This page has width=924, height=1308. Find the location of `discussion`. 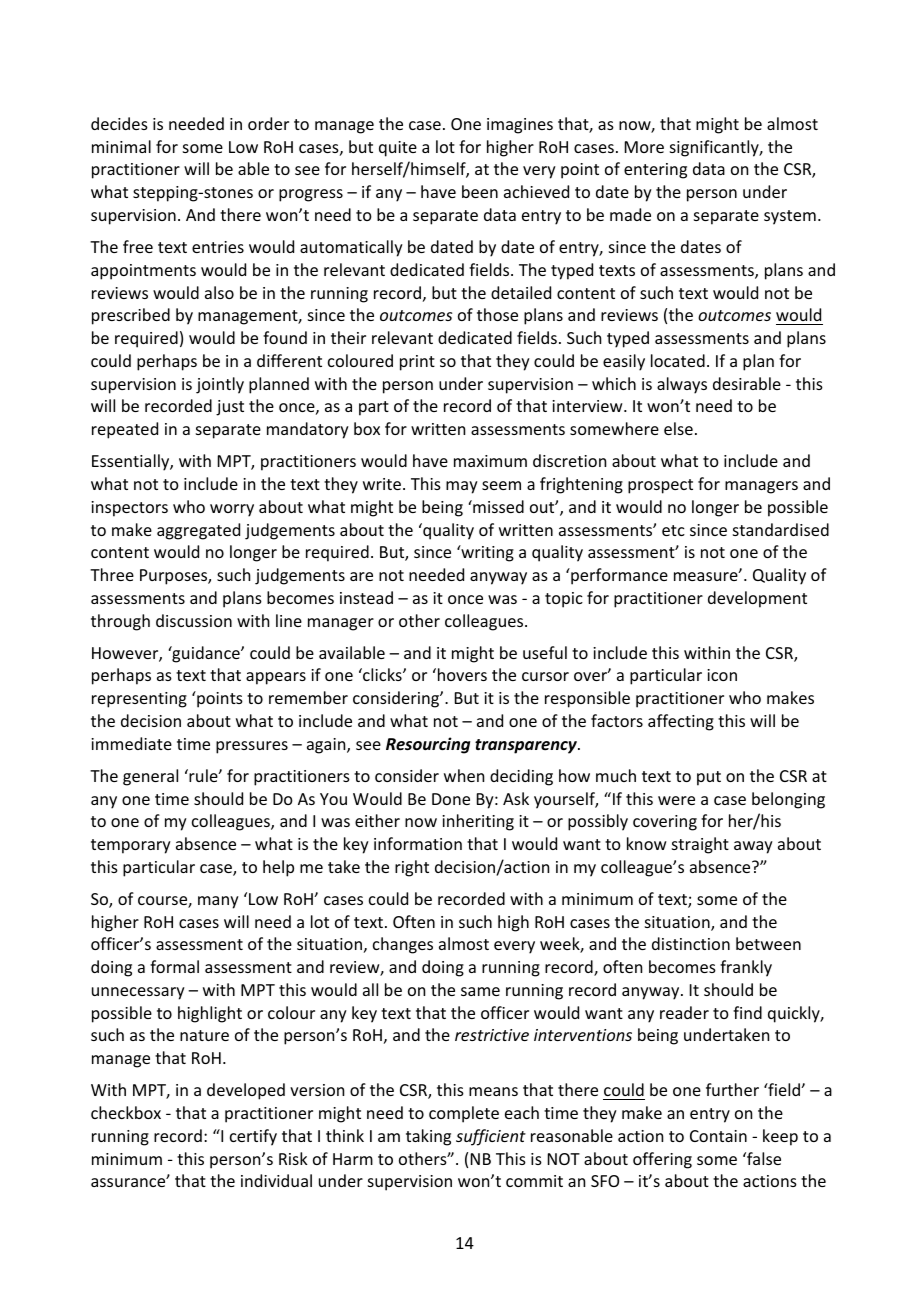

discussion is located at coordinates (194, 620).
